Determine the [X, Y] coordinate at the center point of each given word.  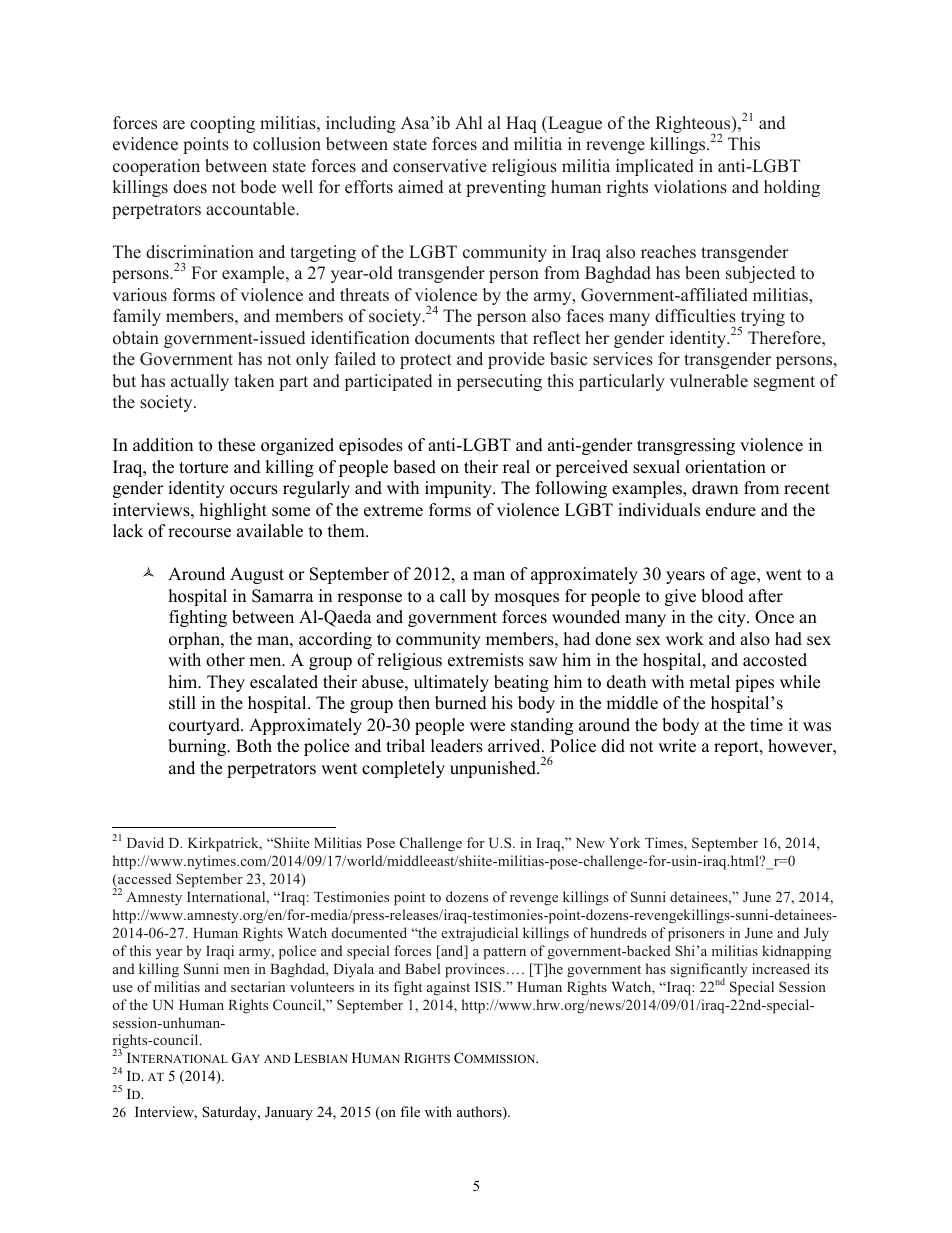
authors [480, 1113]
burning [198, 747]
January [289, 1114]
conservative [440, 166]
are [174, 125]
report [737, 748]
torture [203, 468]
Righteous [694, 126]
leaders [457, 746]
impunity [459, 489]
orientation [725, 467]
